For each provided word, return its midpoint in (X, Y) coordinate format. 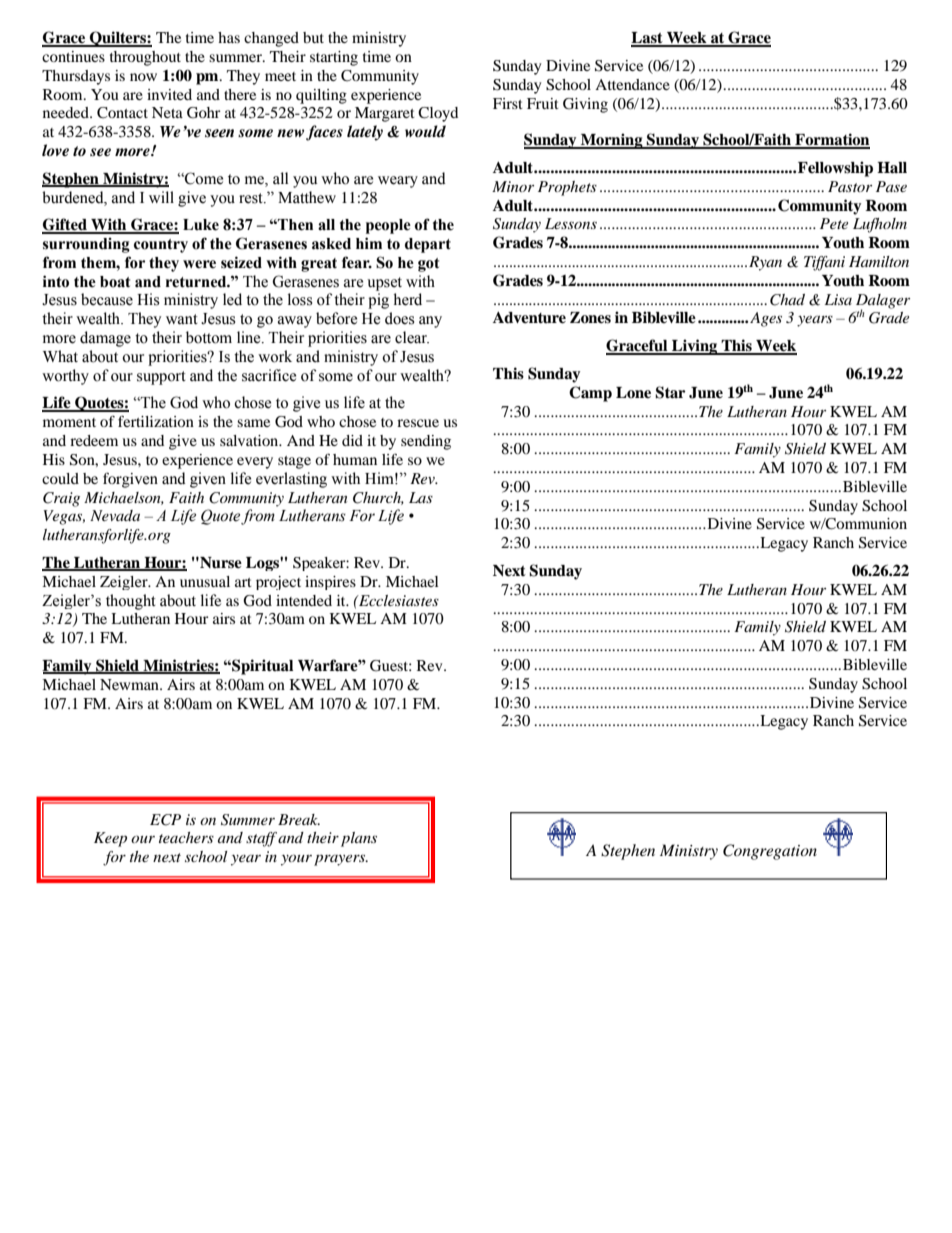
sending (426, 442)
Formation (831, 140)
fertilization (156, 421)
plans (359, 839)
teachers (186, 837)
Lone (633, 392)
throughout (145, 58)
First (508, 103)
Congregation (770, 852)
